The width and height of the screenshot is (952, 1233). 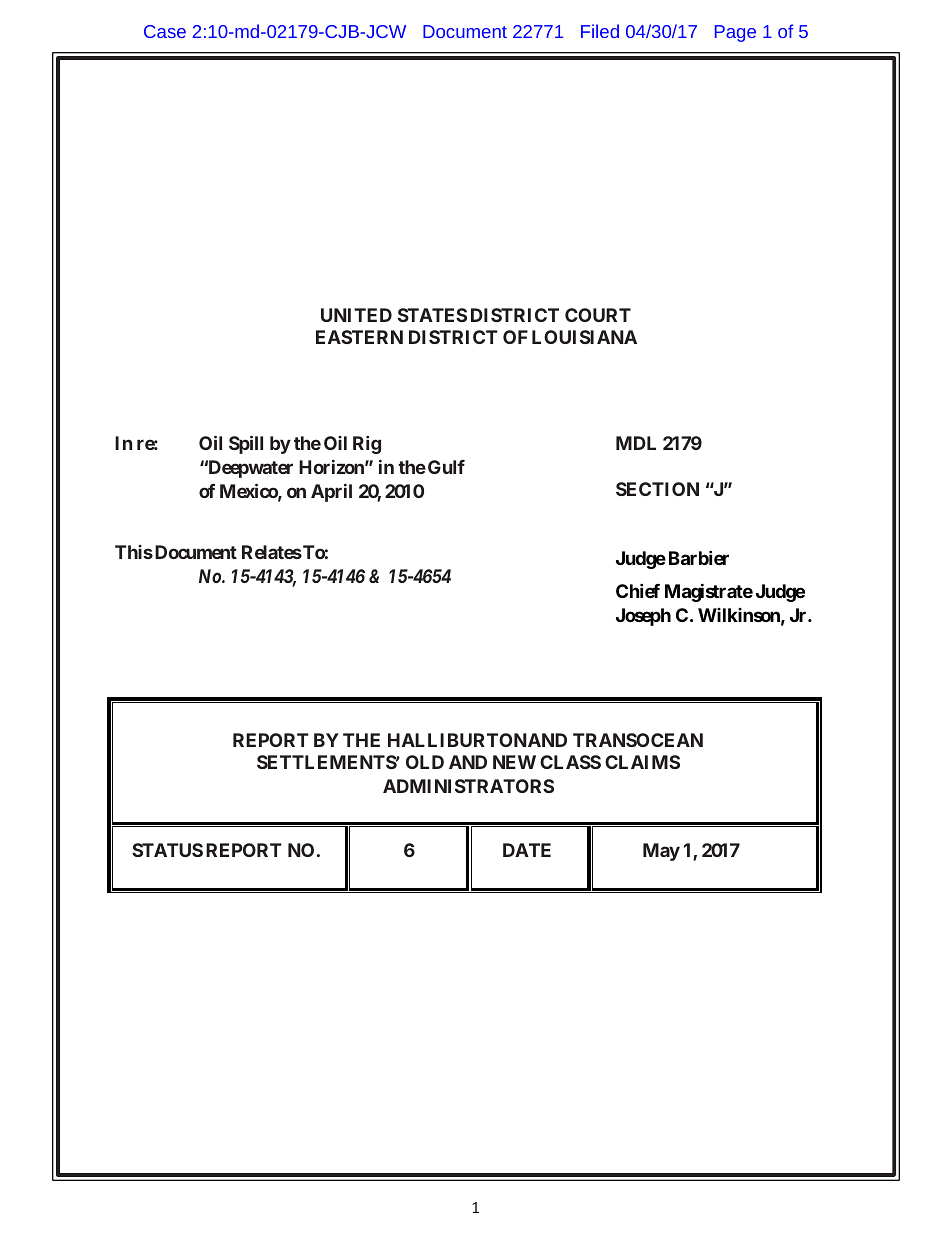 What do you see at coordinates (600, 31) in the screenshot?
I see `Filed` at bounding box center [600, 31].
